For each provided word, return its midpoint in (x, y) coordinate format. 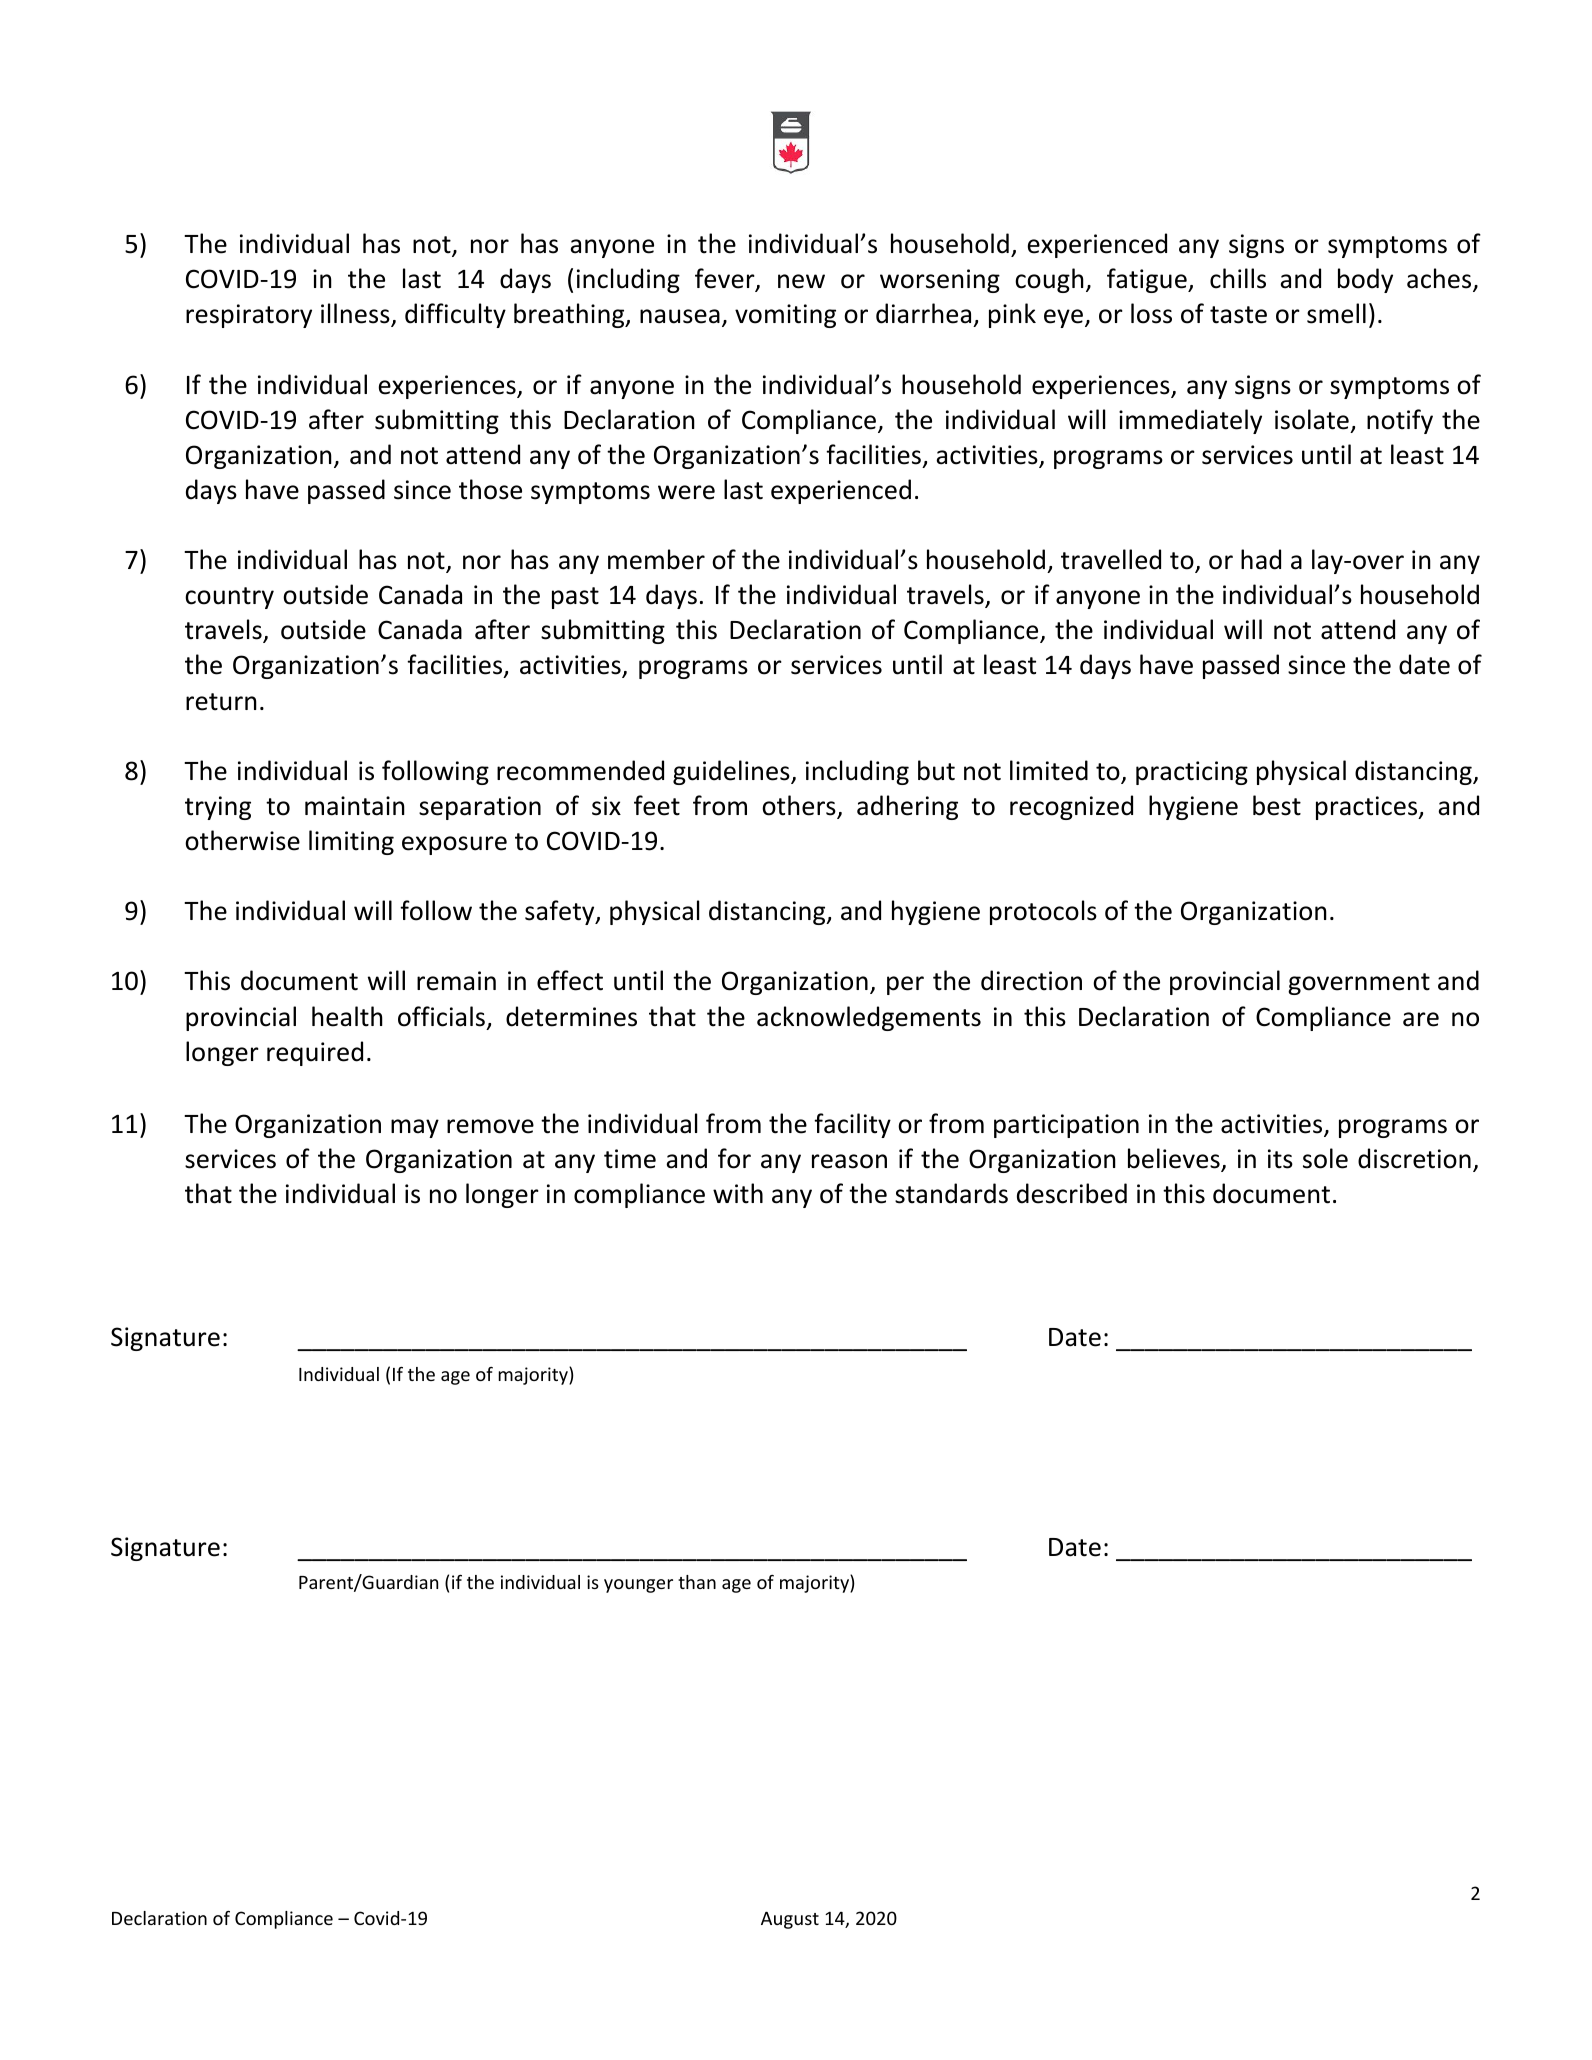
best (1277, 805)
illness (356, 315)
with (738, 1193)
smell (1336, 313)
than (697, 1582)
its (1280, 1159)
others (800, 806)
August (790, 1920)
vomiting (785, 316)
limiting (351, 842)
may (415, 1128)
